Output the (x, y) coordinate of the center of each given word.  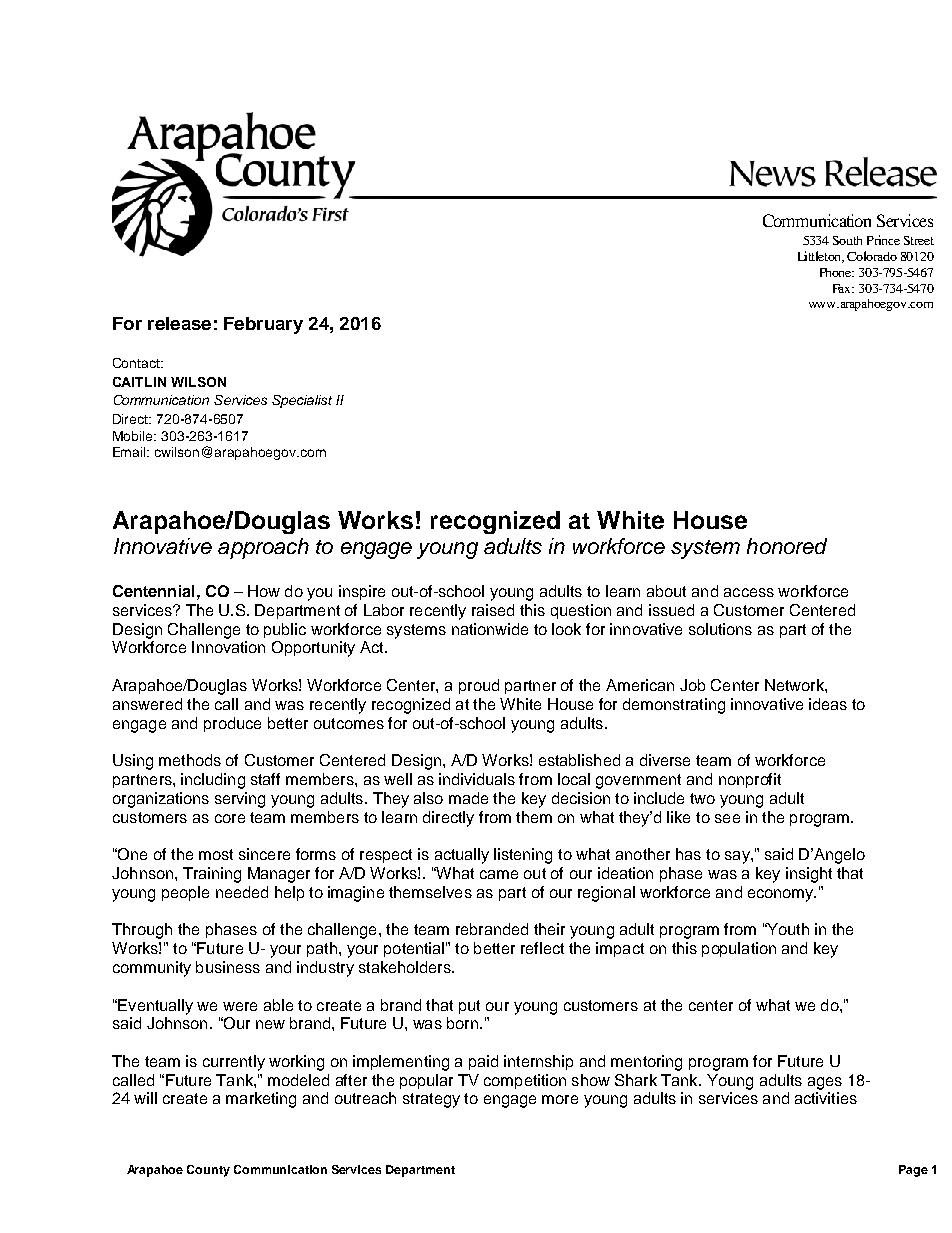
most (216, 854)
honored (787, 546)
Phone (837, 272)
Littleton (821, 257)
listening (523, 856)
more (560, 1099)
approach (263, 548)
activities (826, 1098)
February (263, 325)
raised (493, 610)
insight (809, 875)
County (208, 1171)
